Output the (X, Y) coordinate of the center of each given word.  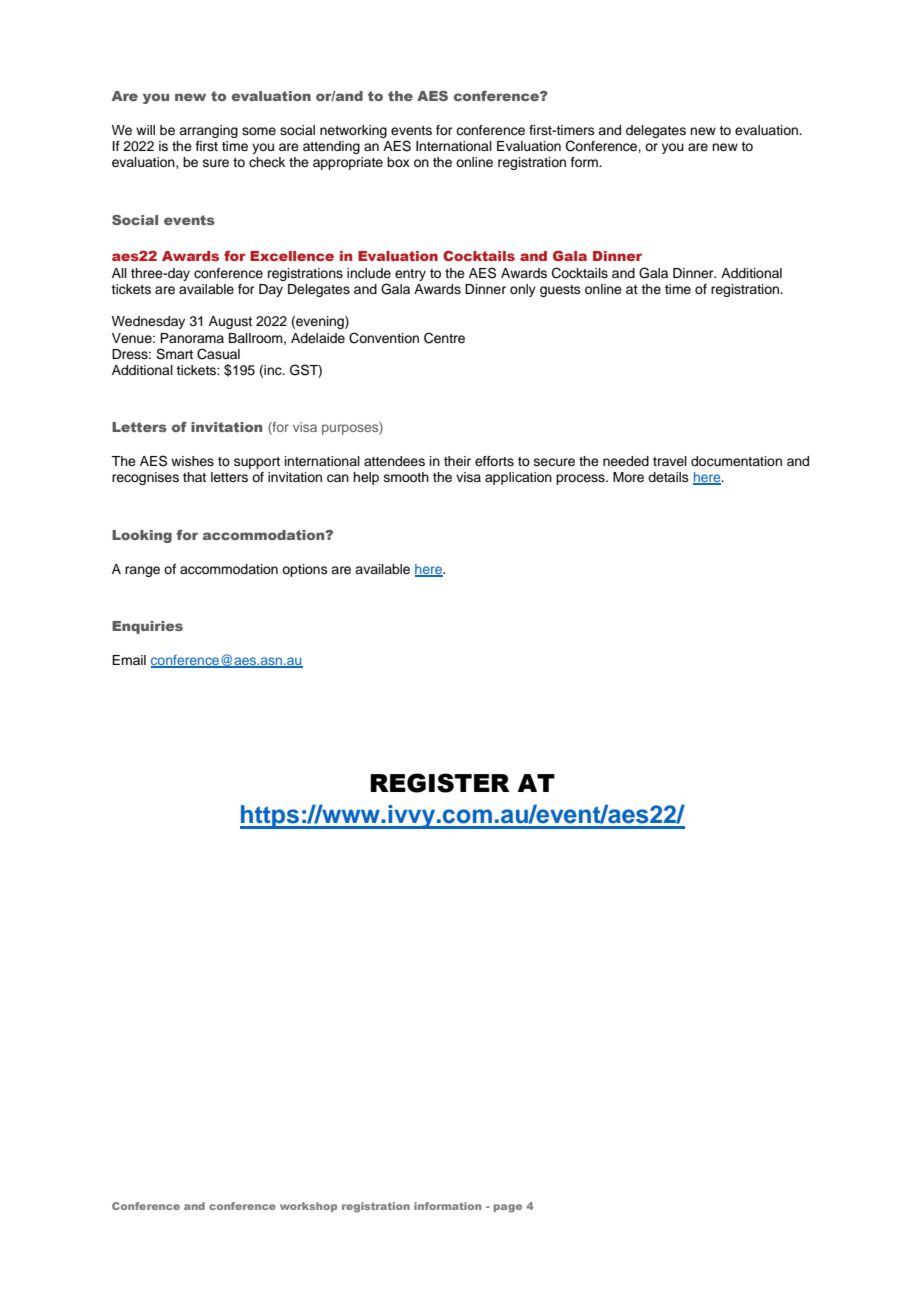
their (457, 461)
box (398, 162)
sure (216, 163)
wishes (192, 461)
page (507, 1208)
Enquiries (147, 627)
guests (560, 291)
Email (129, 660)
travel (670, 461)
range (142, 571)
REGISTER (440, 783)
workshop (308, 1207)
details (668, 477)
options (305, 570)
